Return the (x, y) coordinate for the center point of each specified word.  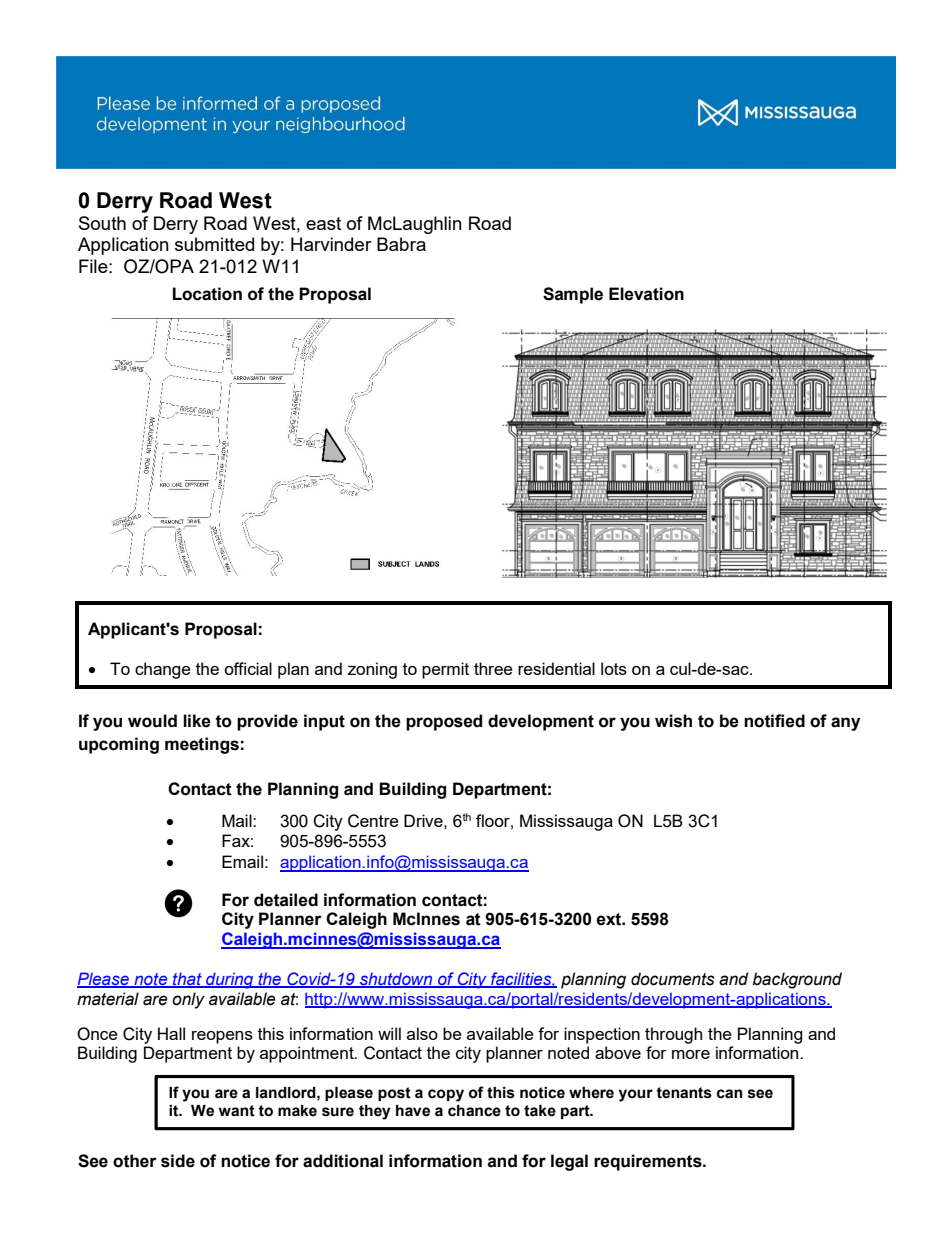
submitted (214, 244)
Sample (573, 295)
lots (614, 668)
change (163, 670)
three (493, 668)
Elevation (646, 294)
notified (774, 721)
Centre (373, 821)
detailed (286, 900)
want (237, 1111)
